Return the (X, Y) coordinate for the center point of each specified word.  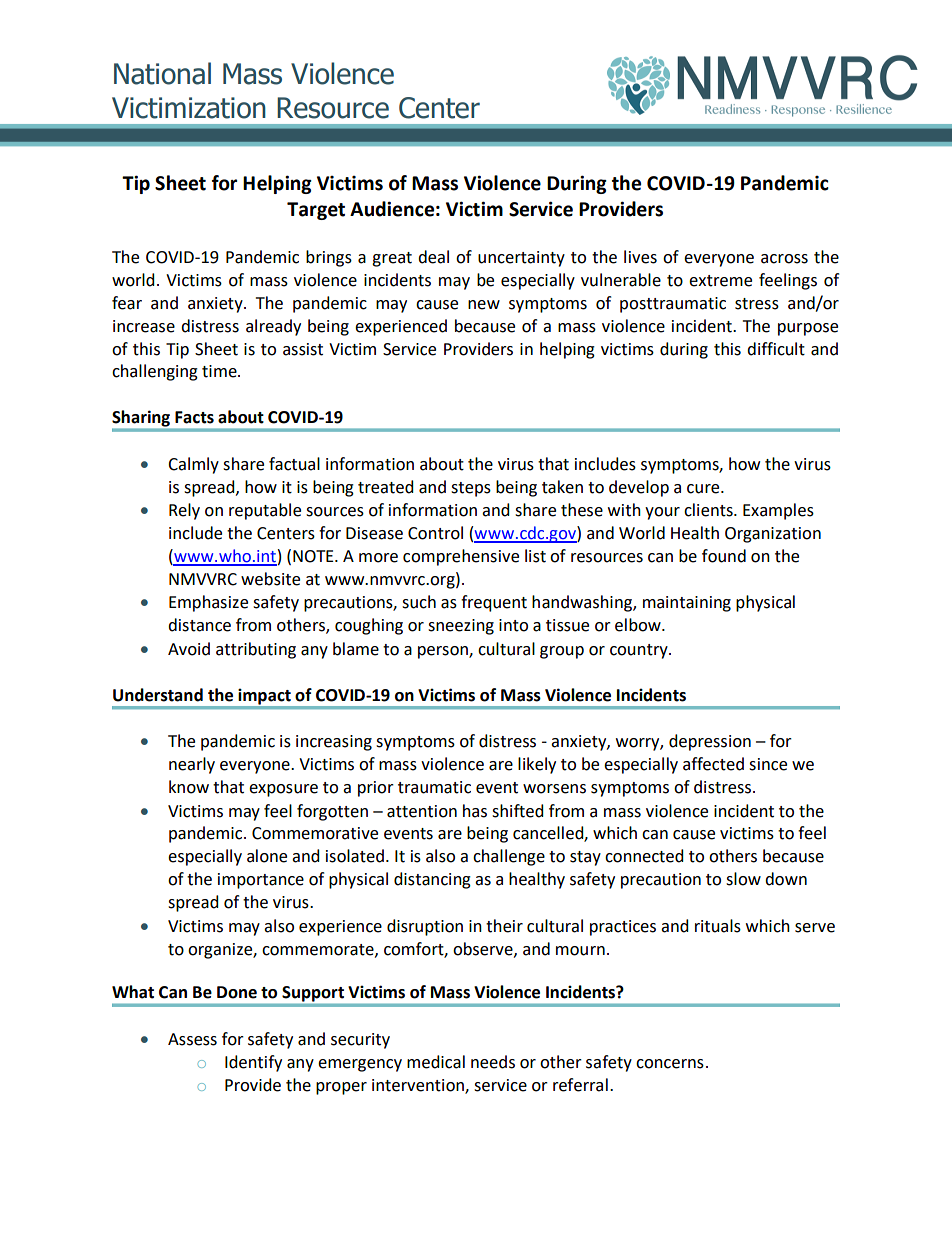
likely (537, 765)
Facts (194, 417)
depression (710, 742)
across (784, 259)
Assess (192, 1039)
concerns (670, 1064)
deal (433, 257)
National (162, 73)
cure (704, 489)
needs (493, 1062)
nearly (192, 765)
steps (471, 489)
